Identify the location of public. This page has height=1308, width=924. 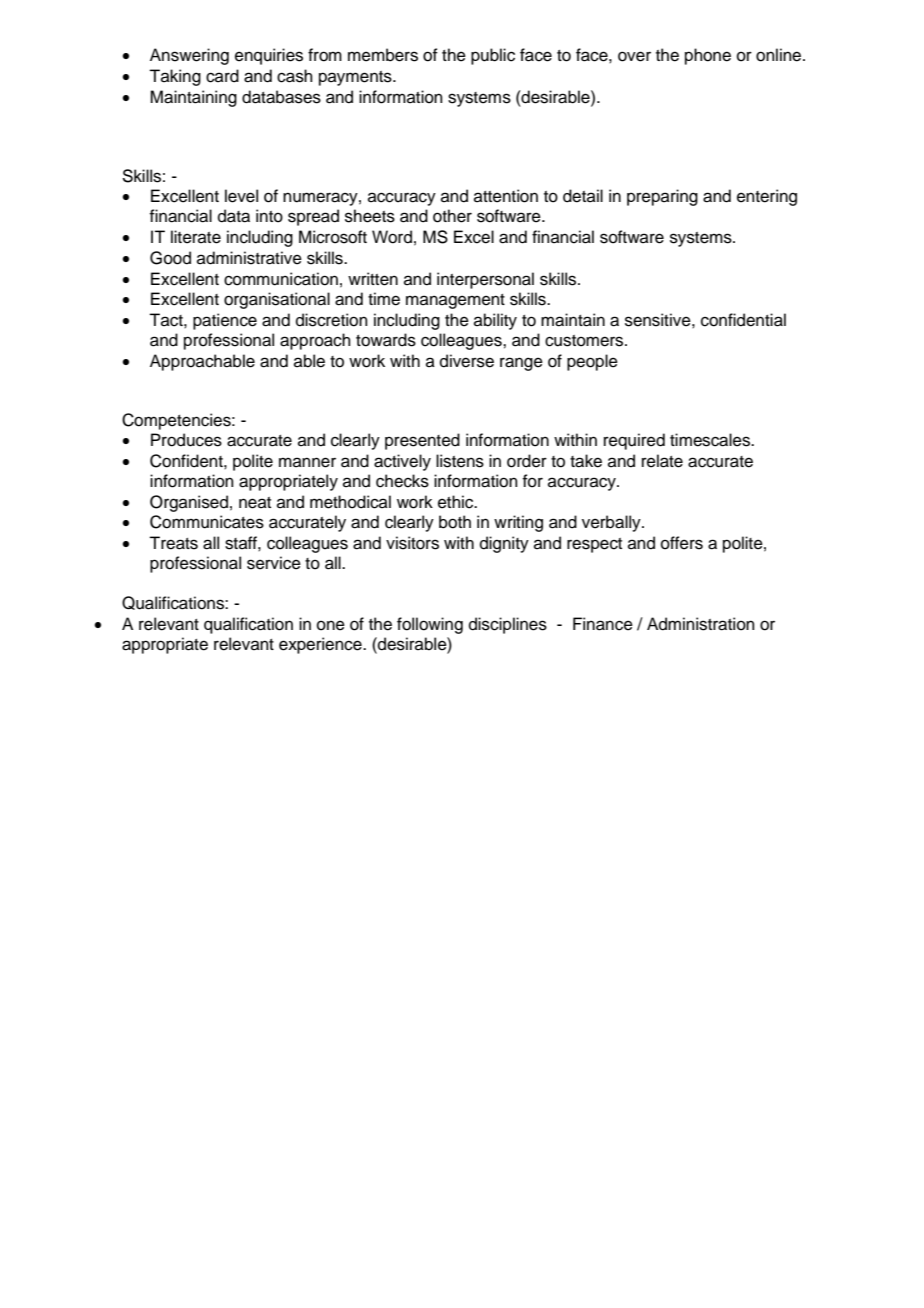
(493, 56).
